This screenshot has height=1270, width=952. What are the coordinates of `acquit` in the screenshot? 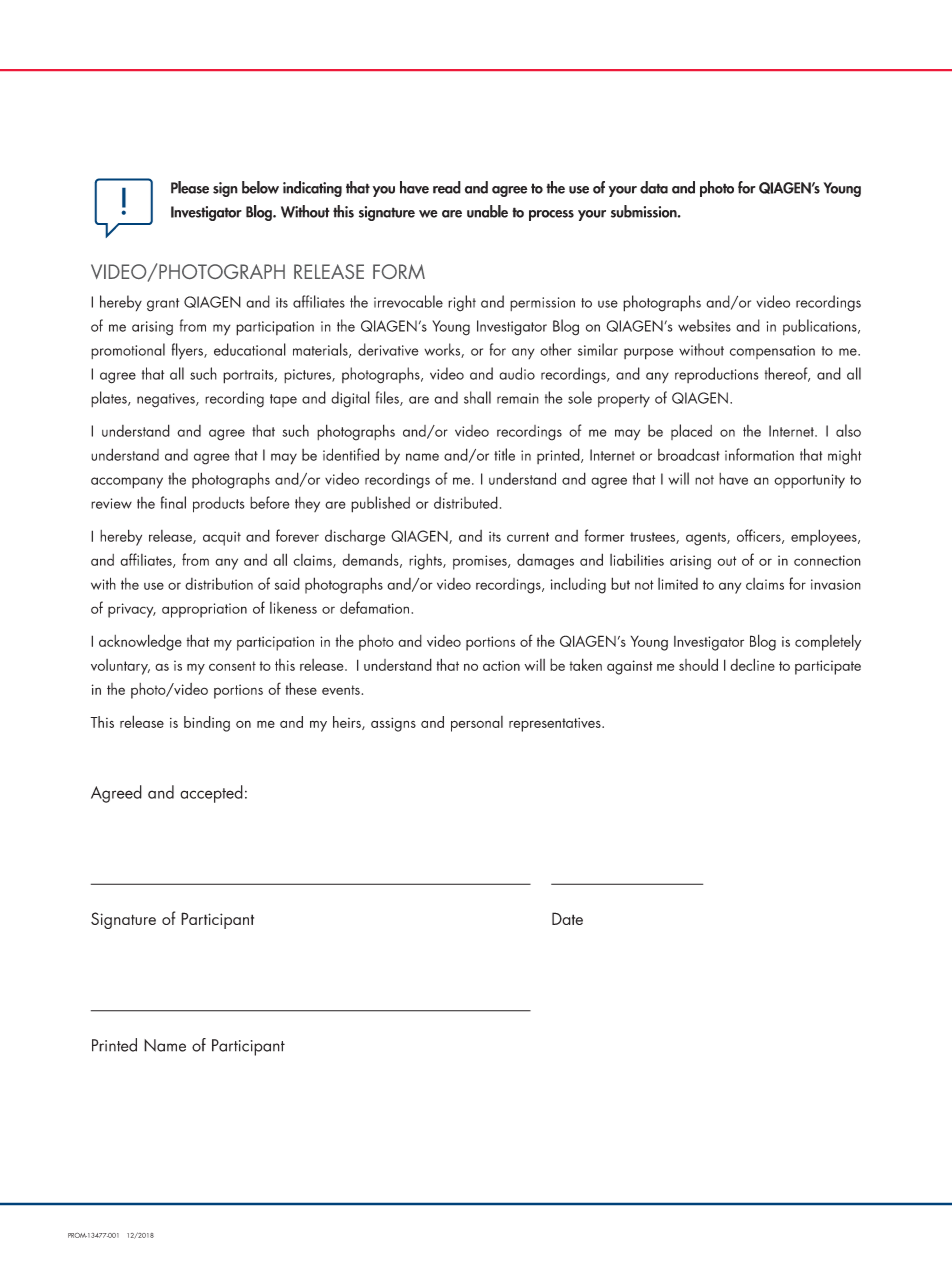 It's located at (222, 538).
